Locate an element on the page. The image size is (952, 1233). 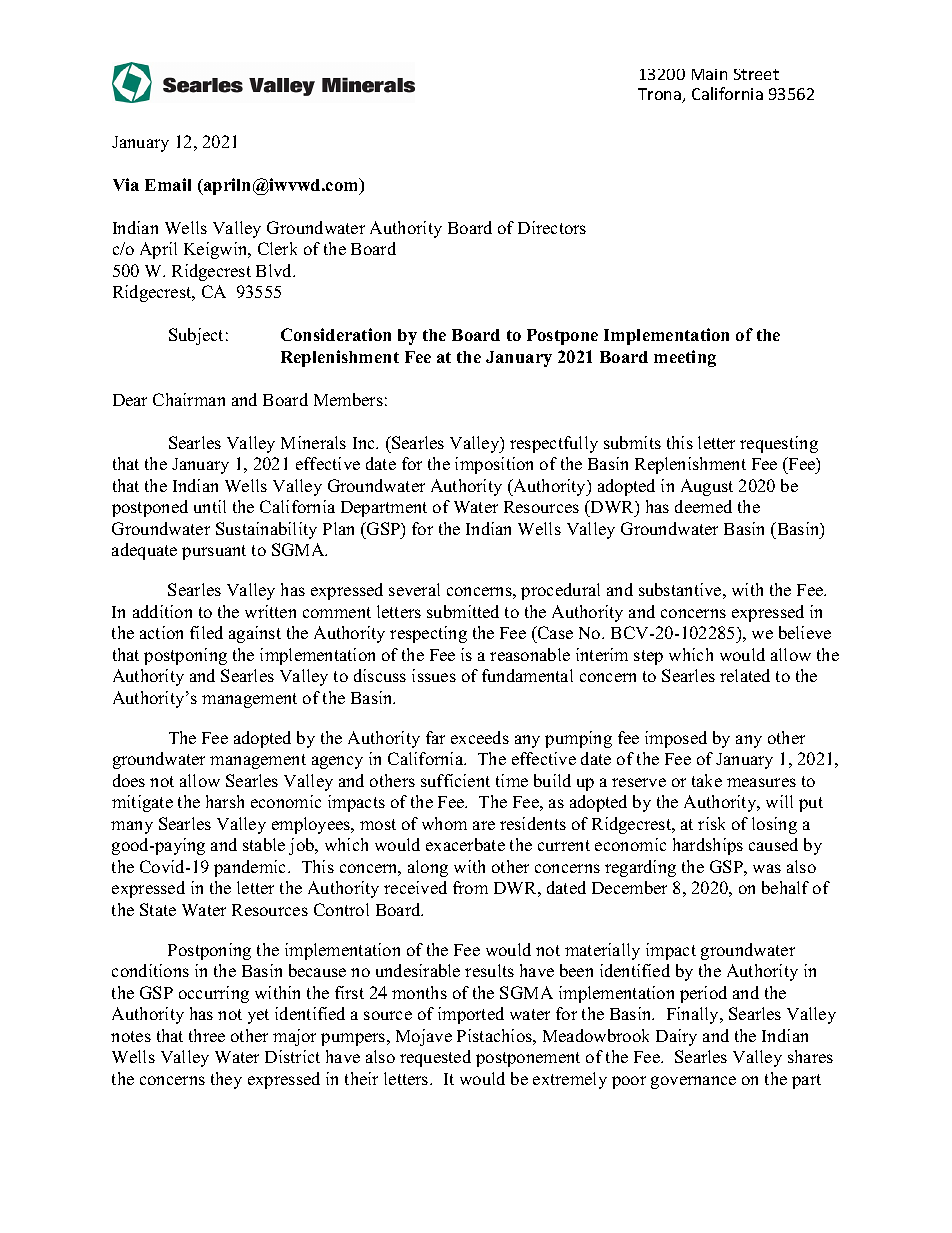
Directors is located at coordinates (552, 227).
